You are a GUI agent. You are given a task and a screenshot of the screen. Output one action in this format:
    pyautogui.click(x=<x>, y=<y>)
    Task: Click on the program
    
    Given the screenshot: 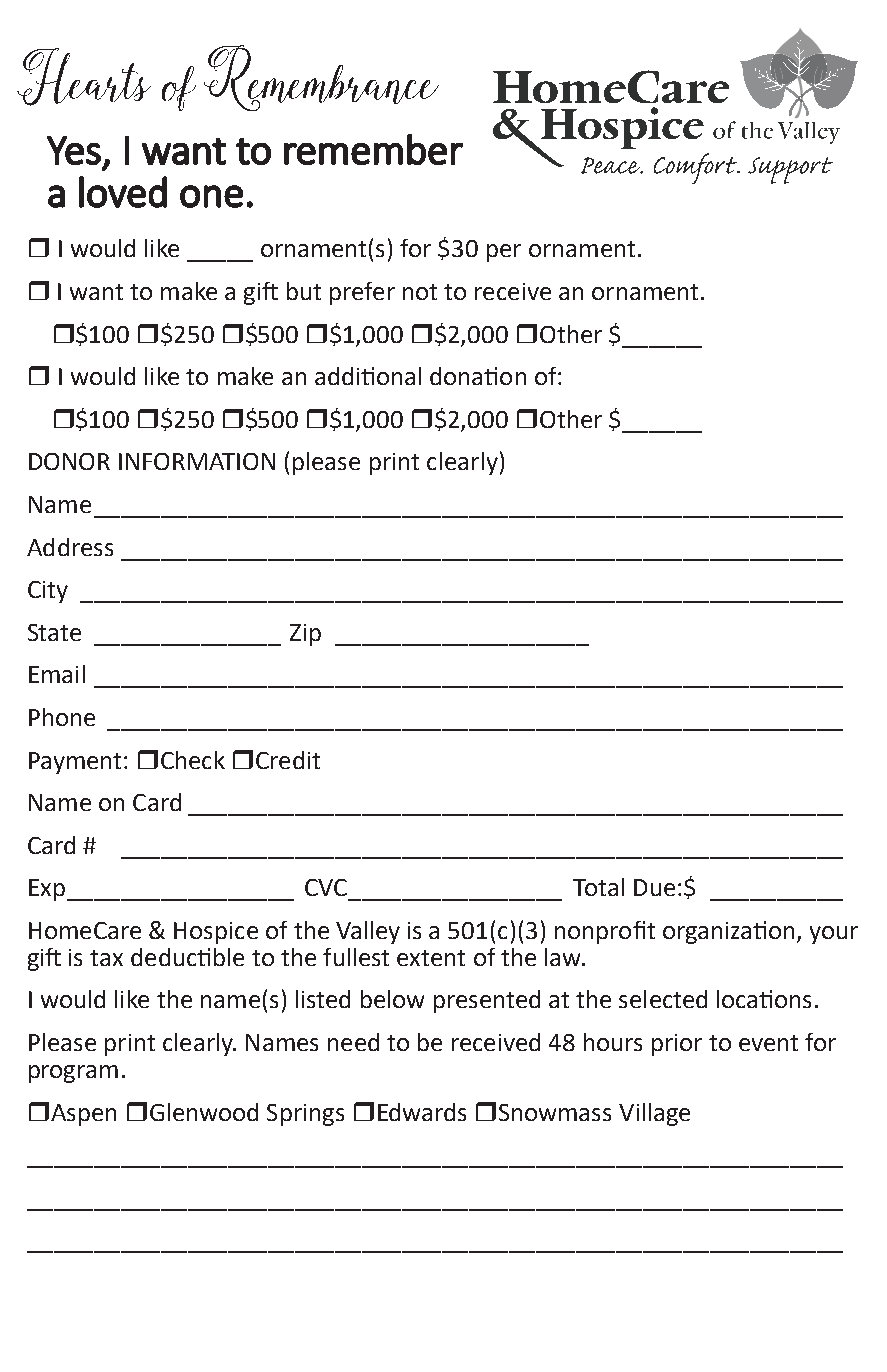 What is the action you would take?
    pyautogui.click(x=73, y=1074)
